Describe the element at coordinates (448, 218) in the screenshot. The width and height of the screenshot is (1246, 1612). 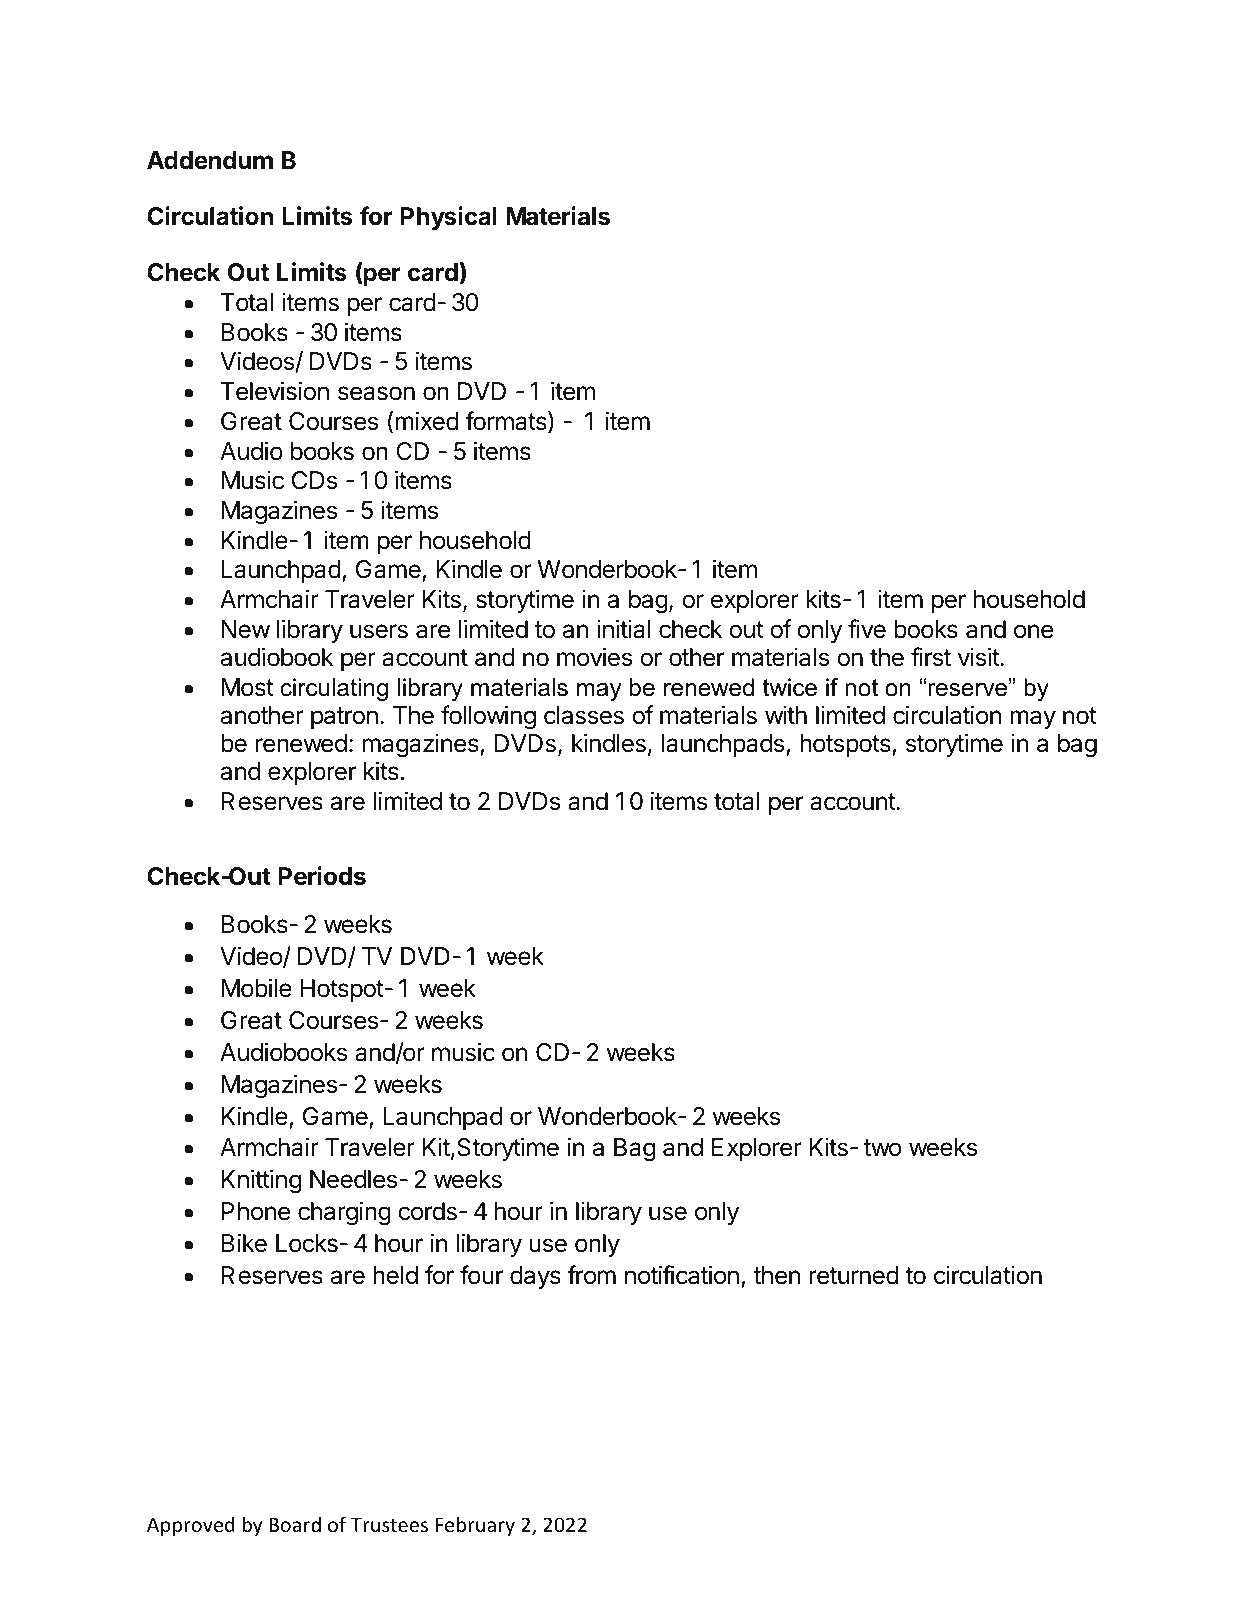
I see `Physical` at that location.
